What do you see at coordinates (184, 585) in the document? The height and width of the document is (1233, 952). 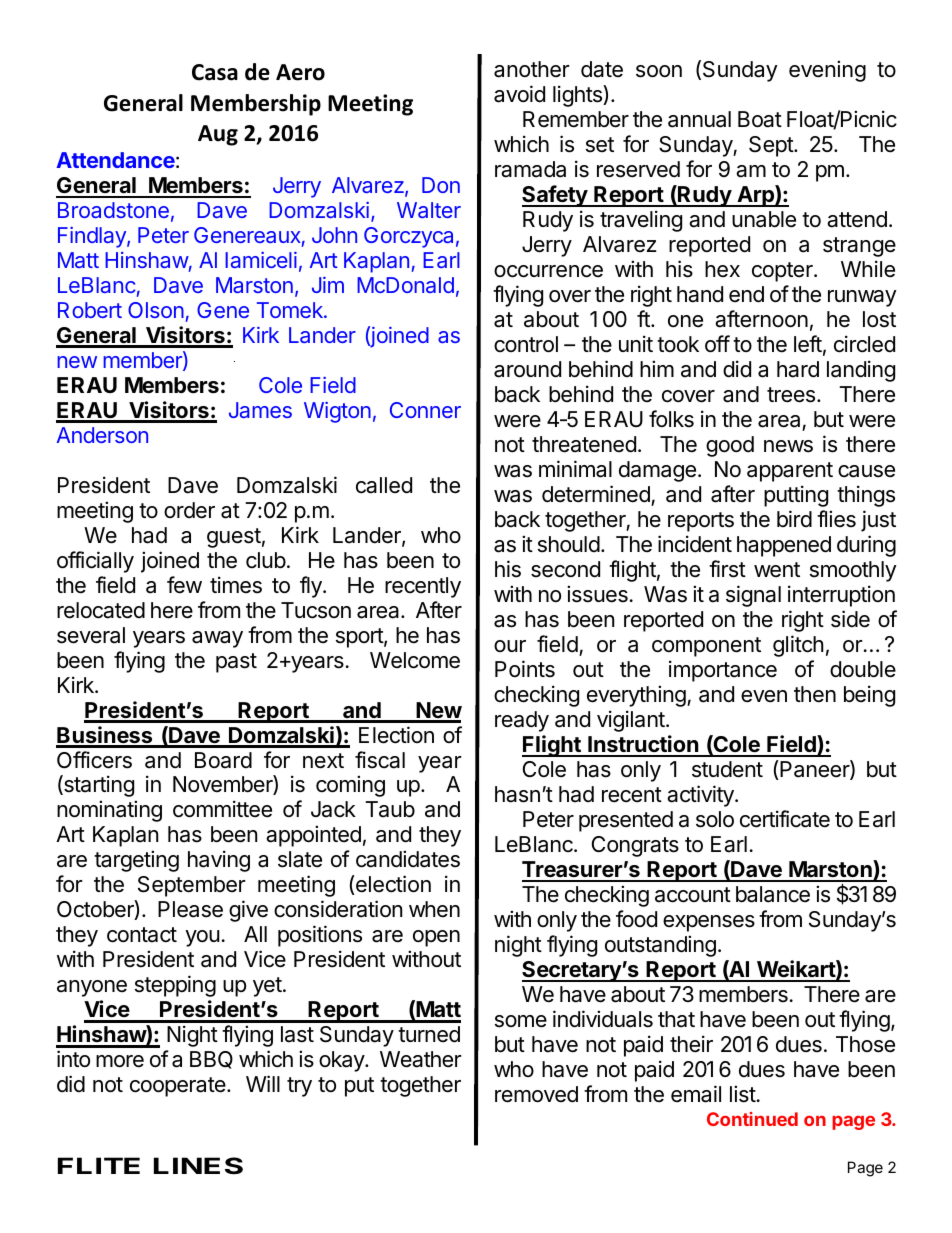 I see `few` at bounding box center [184, 585].
